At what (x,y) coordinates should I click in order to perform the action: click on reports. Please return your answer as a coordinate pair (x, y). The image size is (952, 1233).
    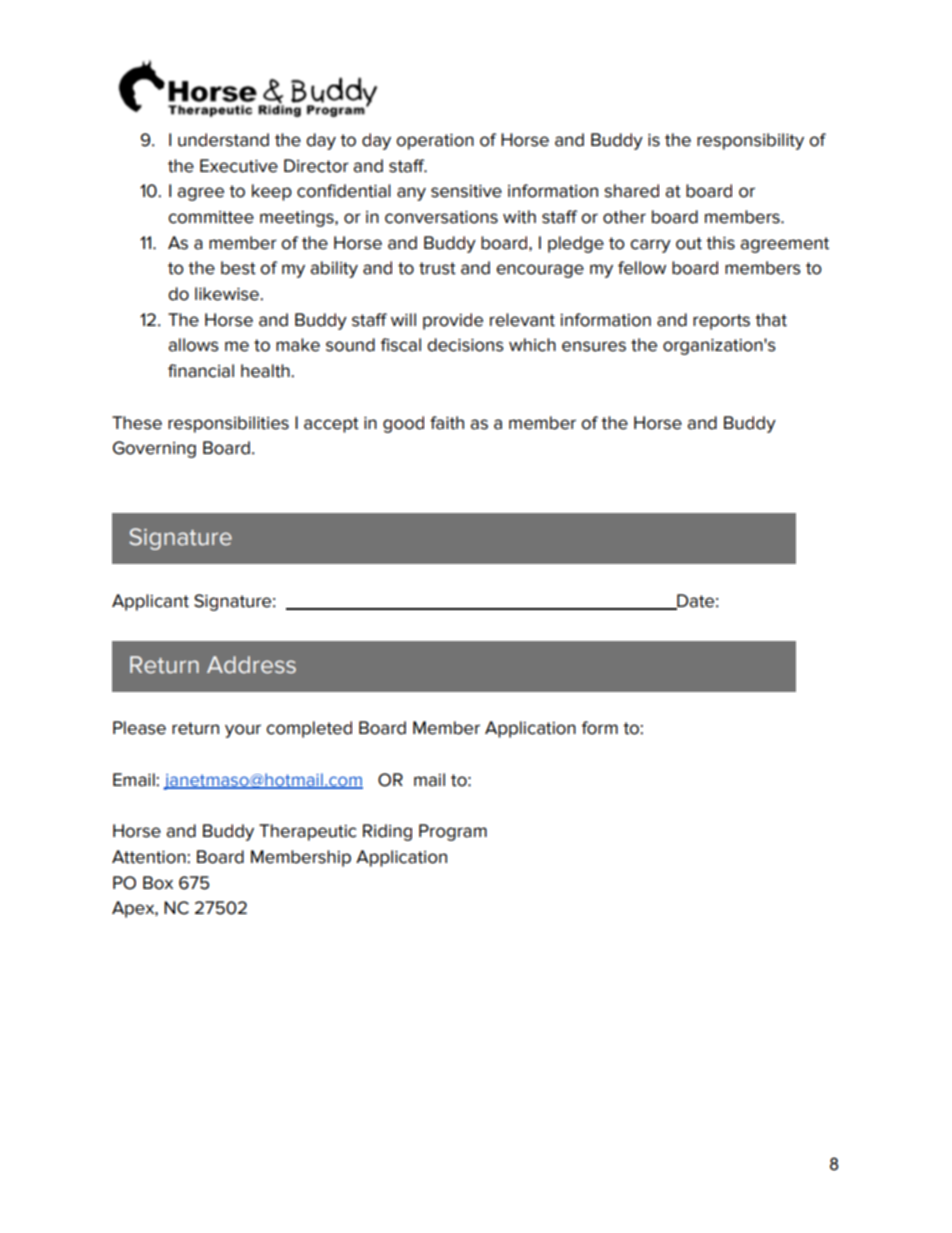
    Looking at the image, I should click on (721, 322).
